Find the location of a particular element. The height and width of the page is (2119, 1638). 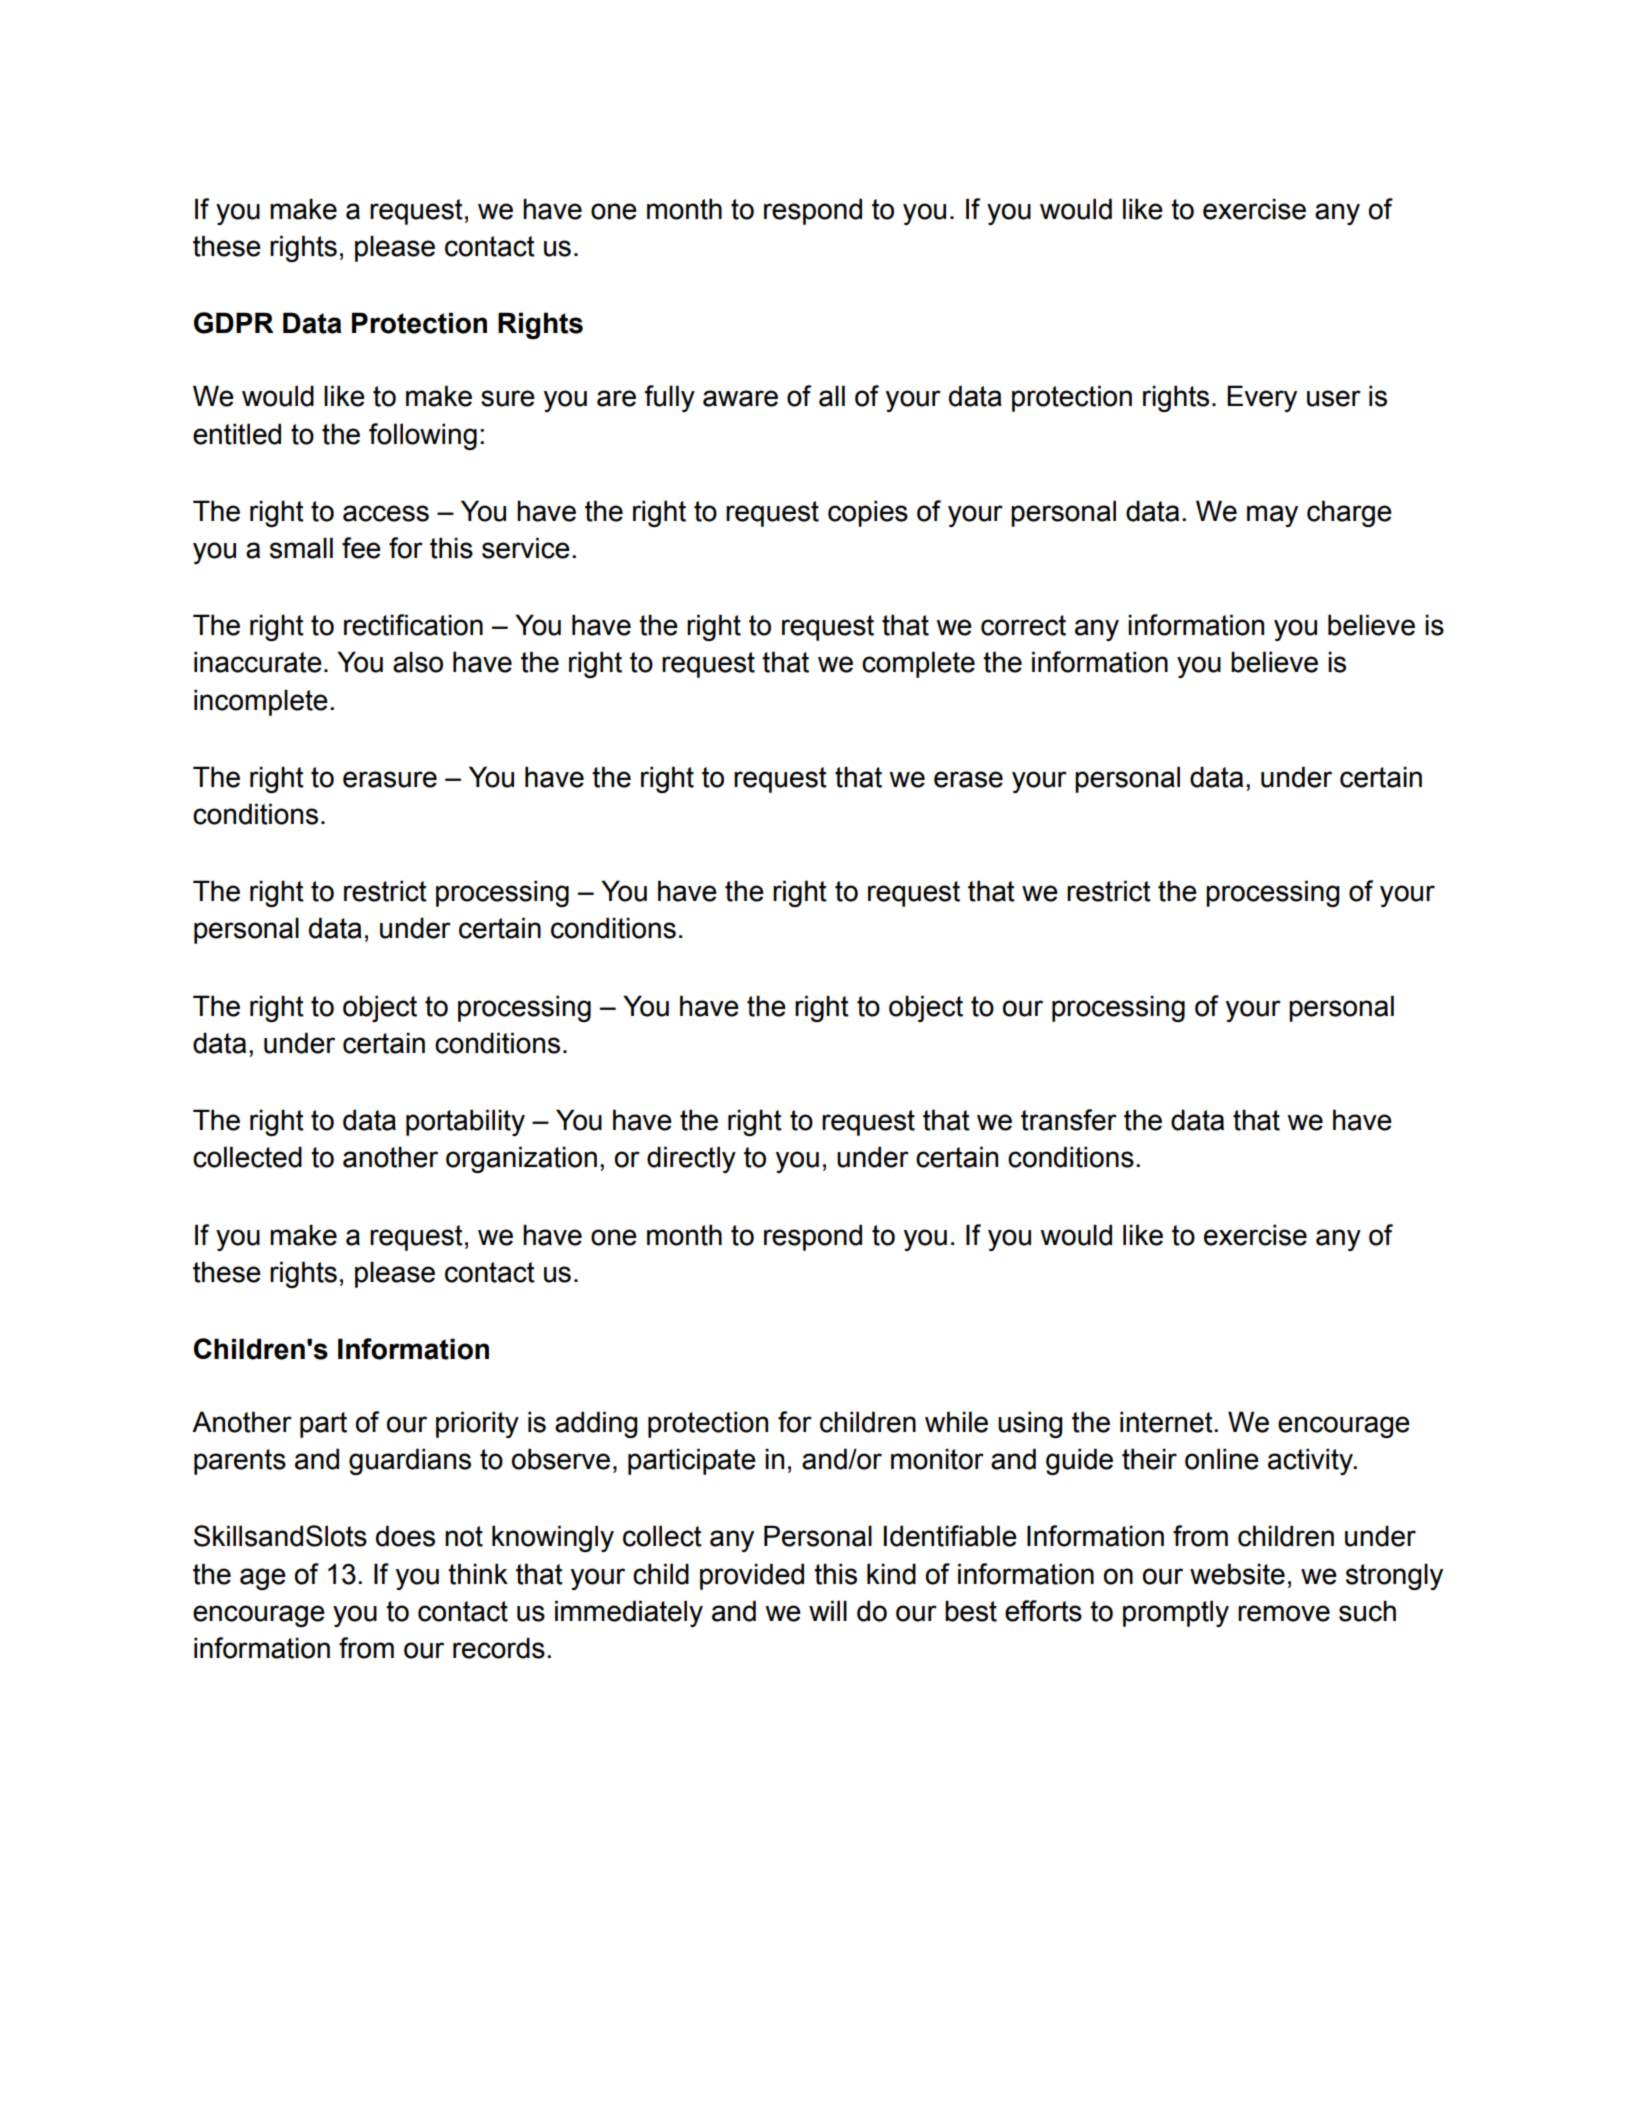

transfer is located at coordinates (1069, 1120).
